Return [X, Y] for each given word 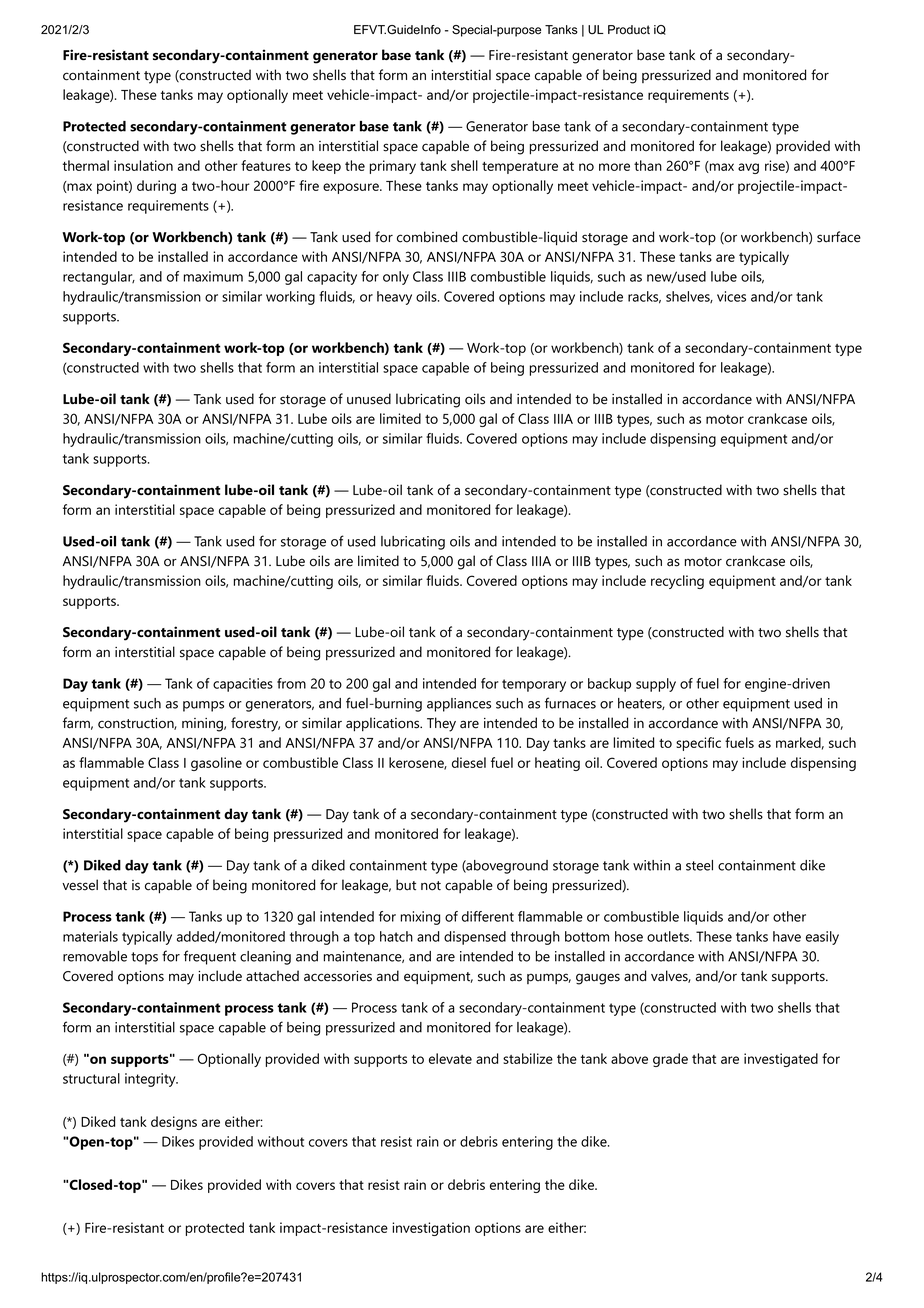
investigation [431, 1229]
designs [174, 1123]
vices [731, 296]
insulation [143, 165]
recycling [677, 582]
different [488, 916]
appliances [459, 705]
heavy [394, 298]
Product [629, 30]
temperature [520, 168]
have [787, 936]
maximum [213, 276]
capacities [243, 685]
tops [144, 958]
